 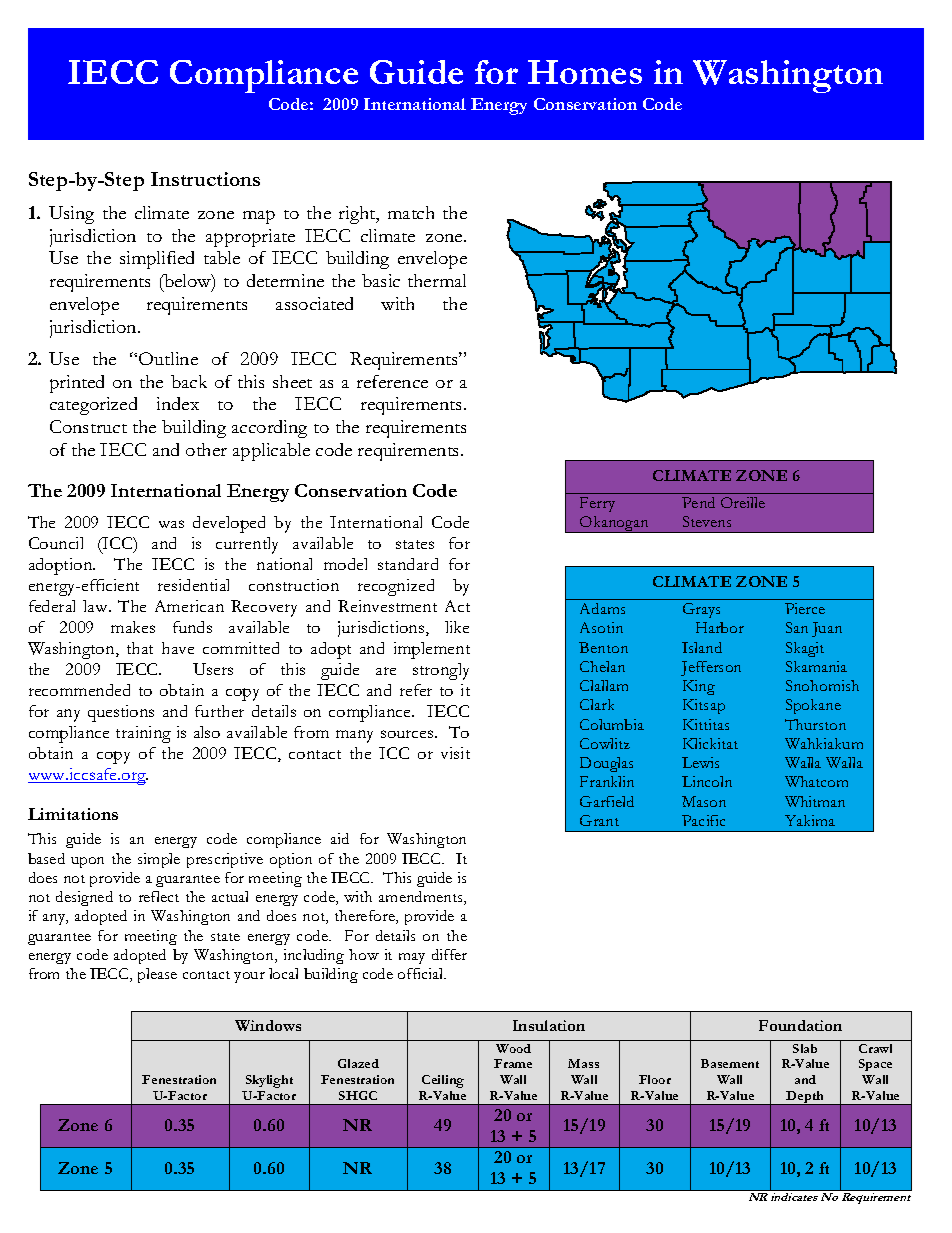 I want to click on Pierce, so click(x=805, y=608).
